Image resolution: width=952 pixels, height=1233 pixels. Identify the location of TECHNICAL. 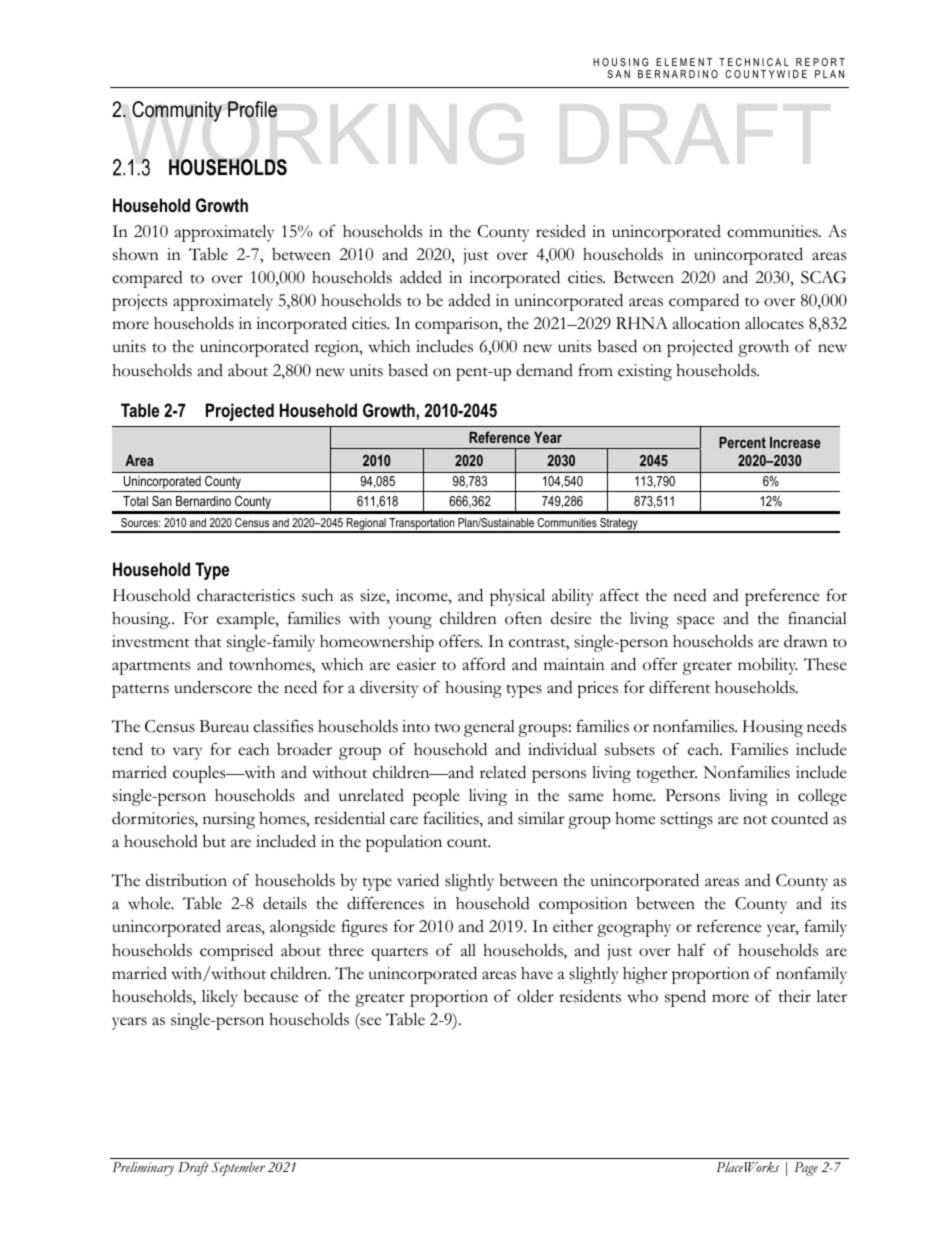
(754, 62).
